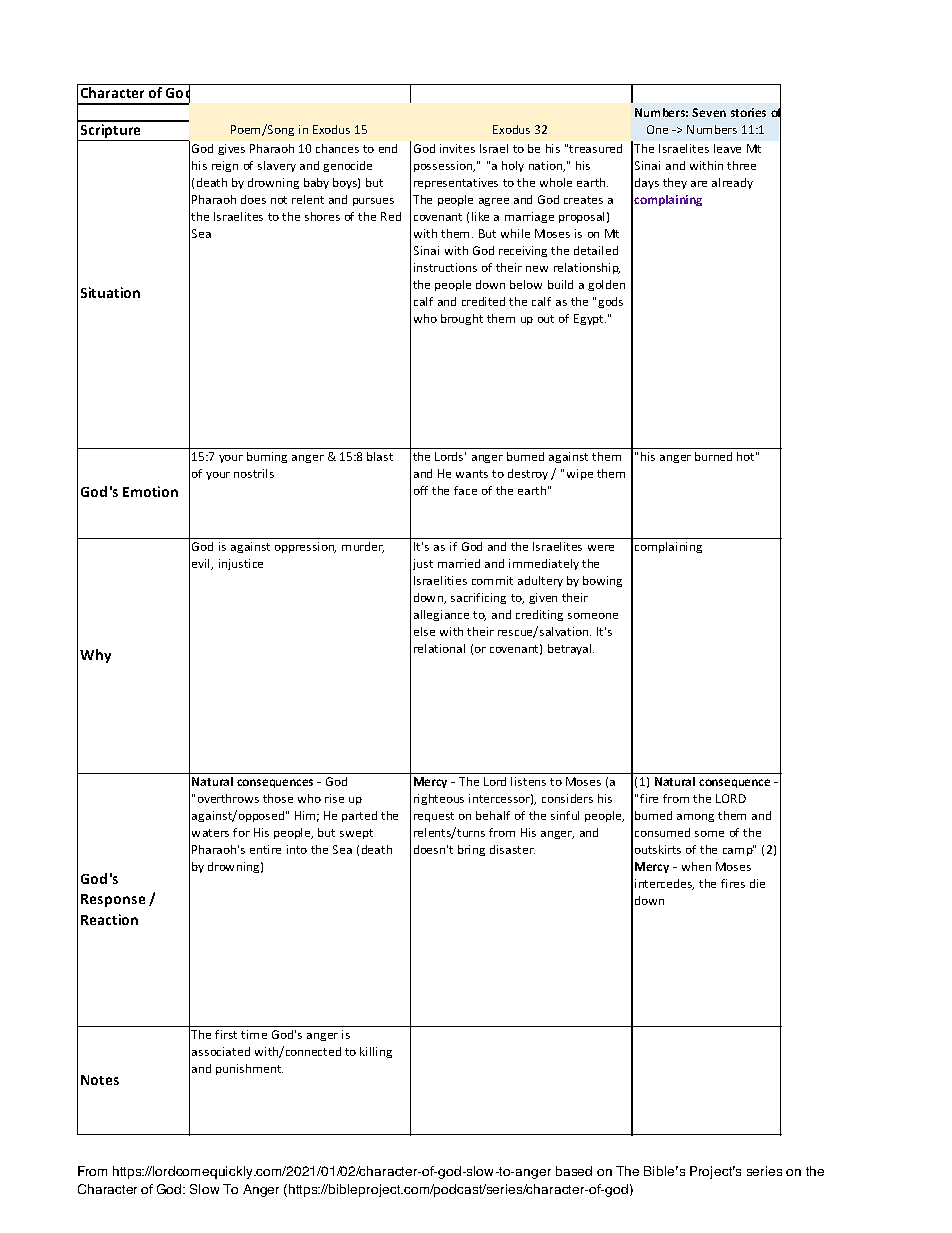 This page has height=1233, width=952. What do you see at coordinates (110, 292) in the page?
I see `Situation` at bounding box center [110, 292].
